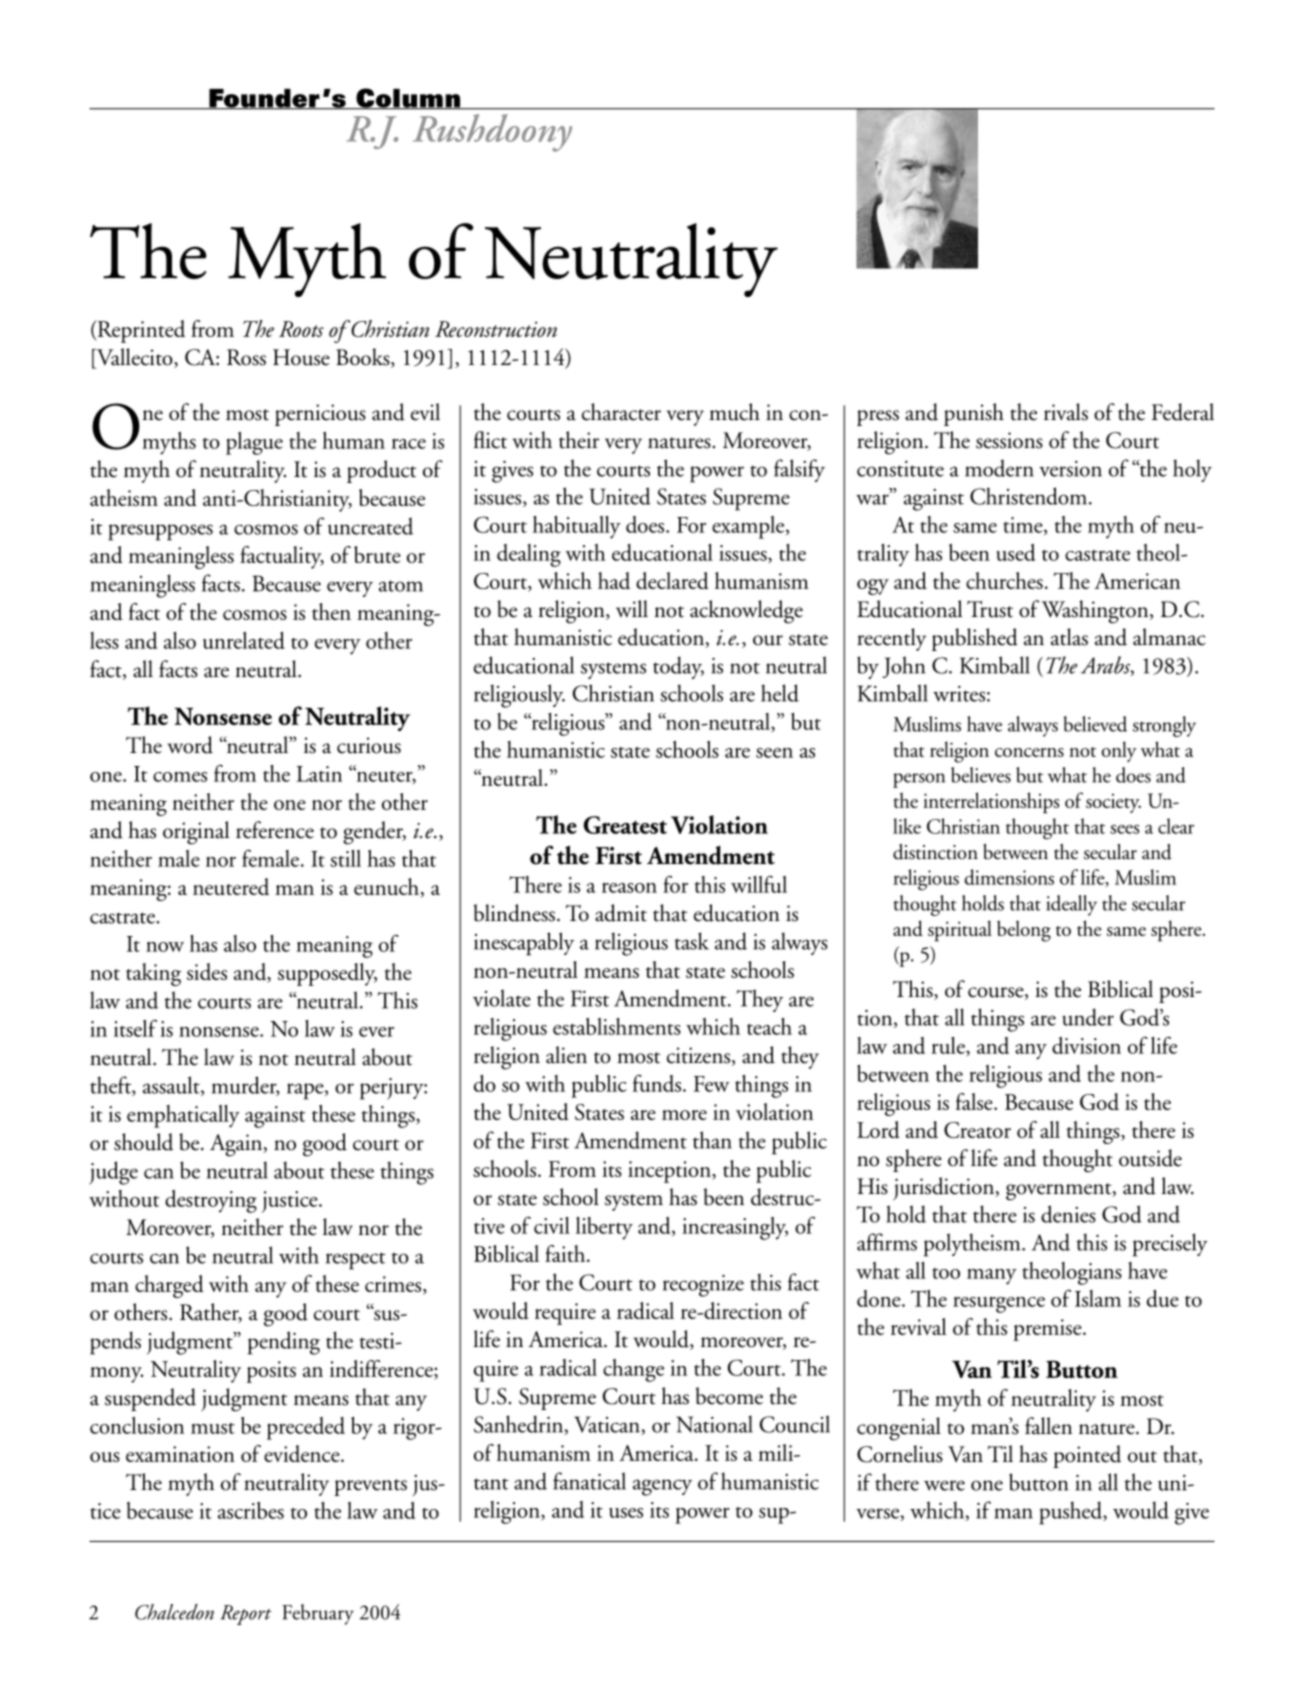 The width and height of the page is (1304, 1688). Describe the element at coordinates (621, 412) in the page. I see `character` at that location.
